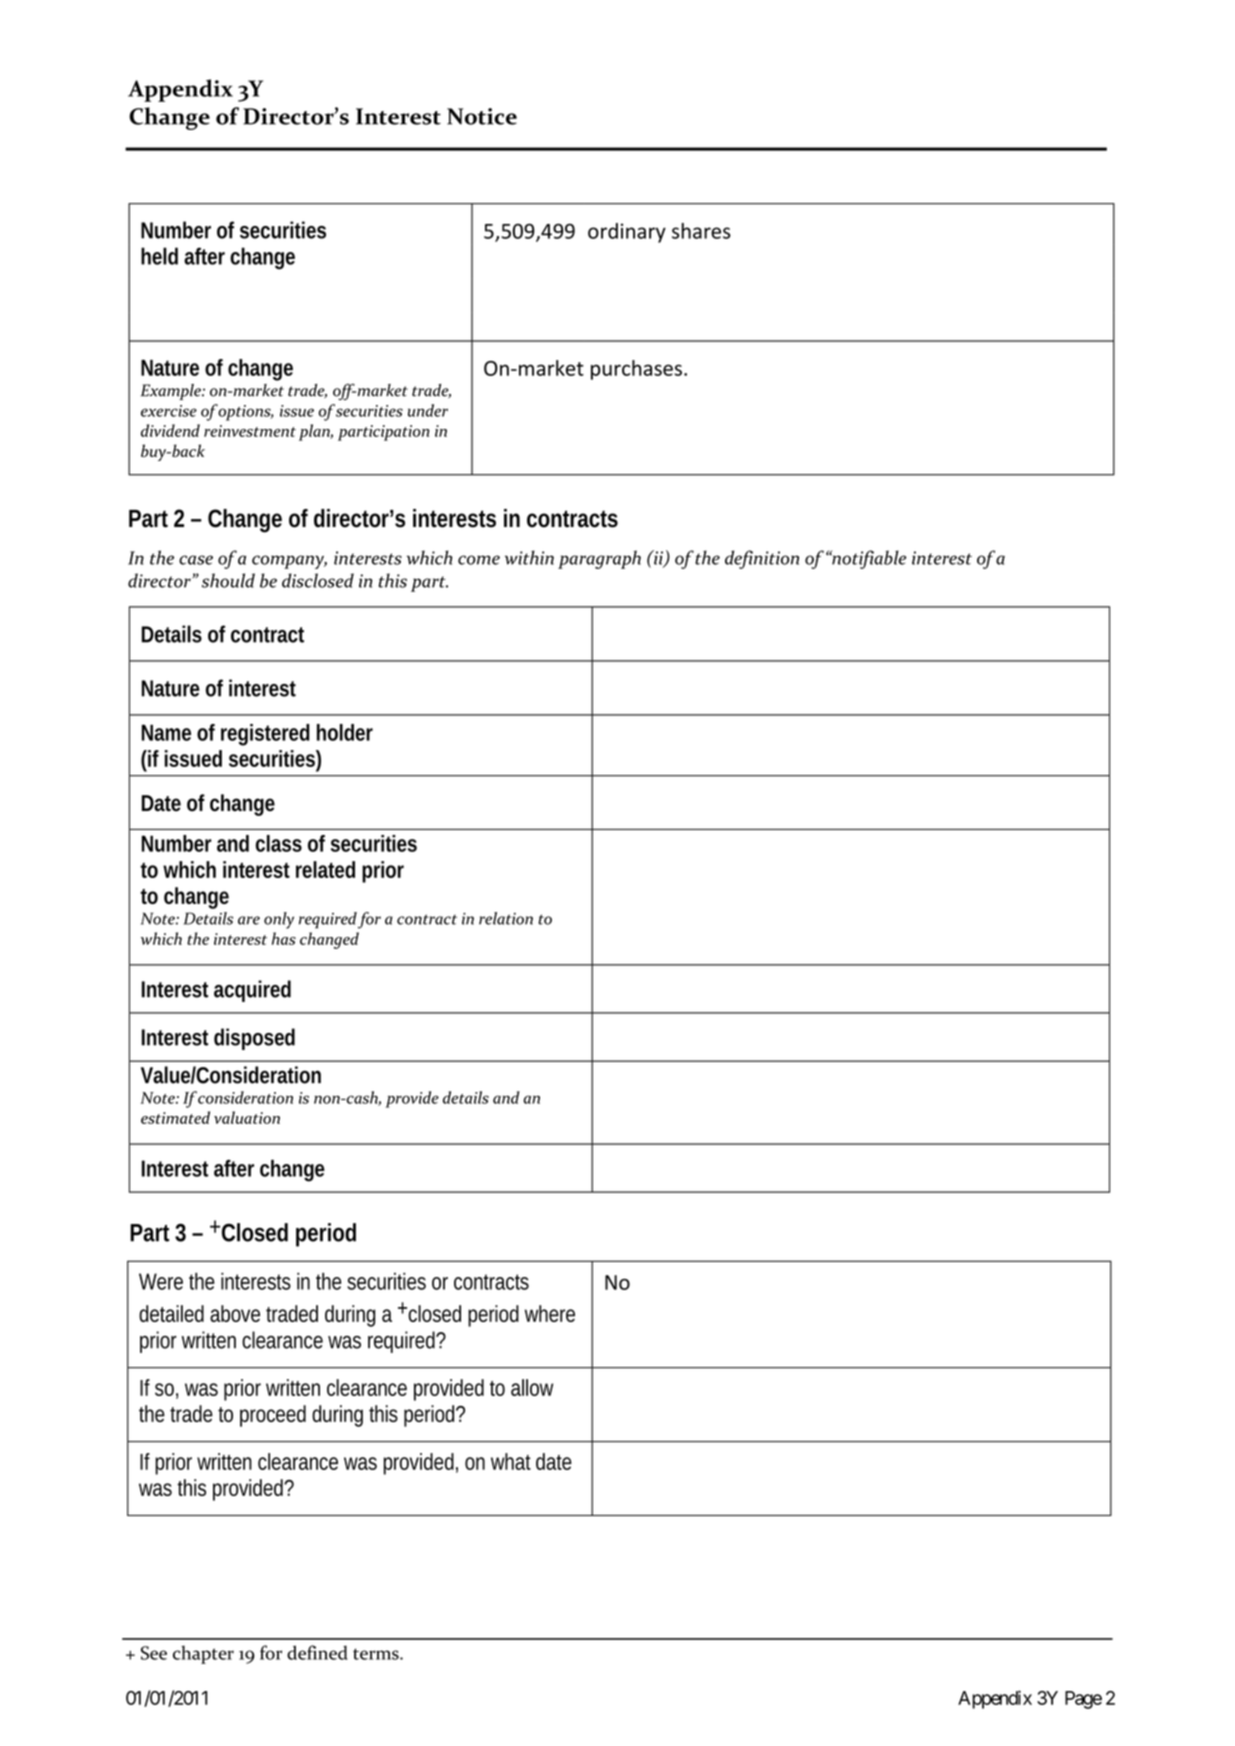 The image size is (1235, 1746). I want to click on come, so click(479, 560).
